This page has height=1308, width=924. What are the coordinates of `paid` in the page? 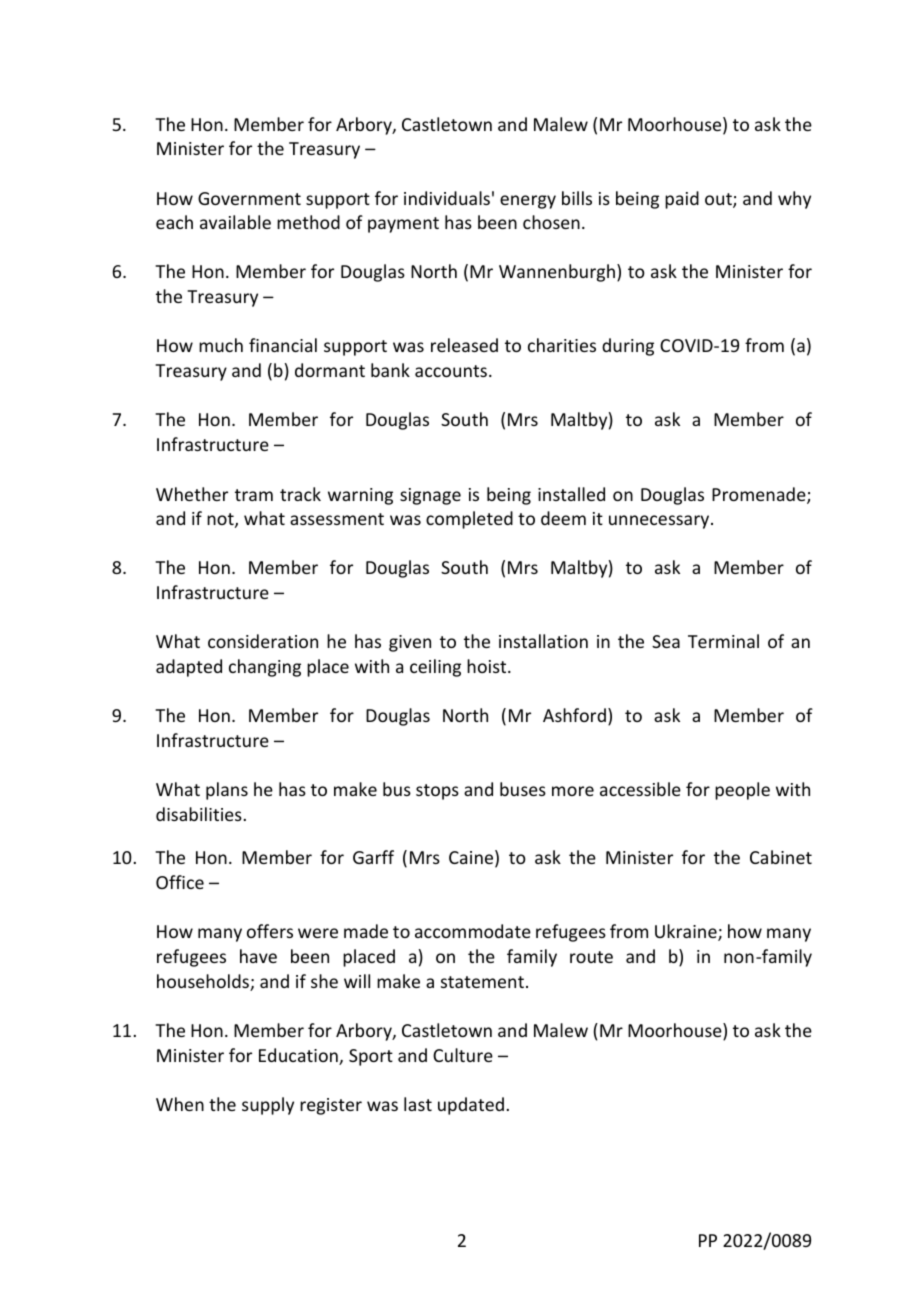 It's located at (682, 200).
